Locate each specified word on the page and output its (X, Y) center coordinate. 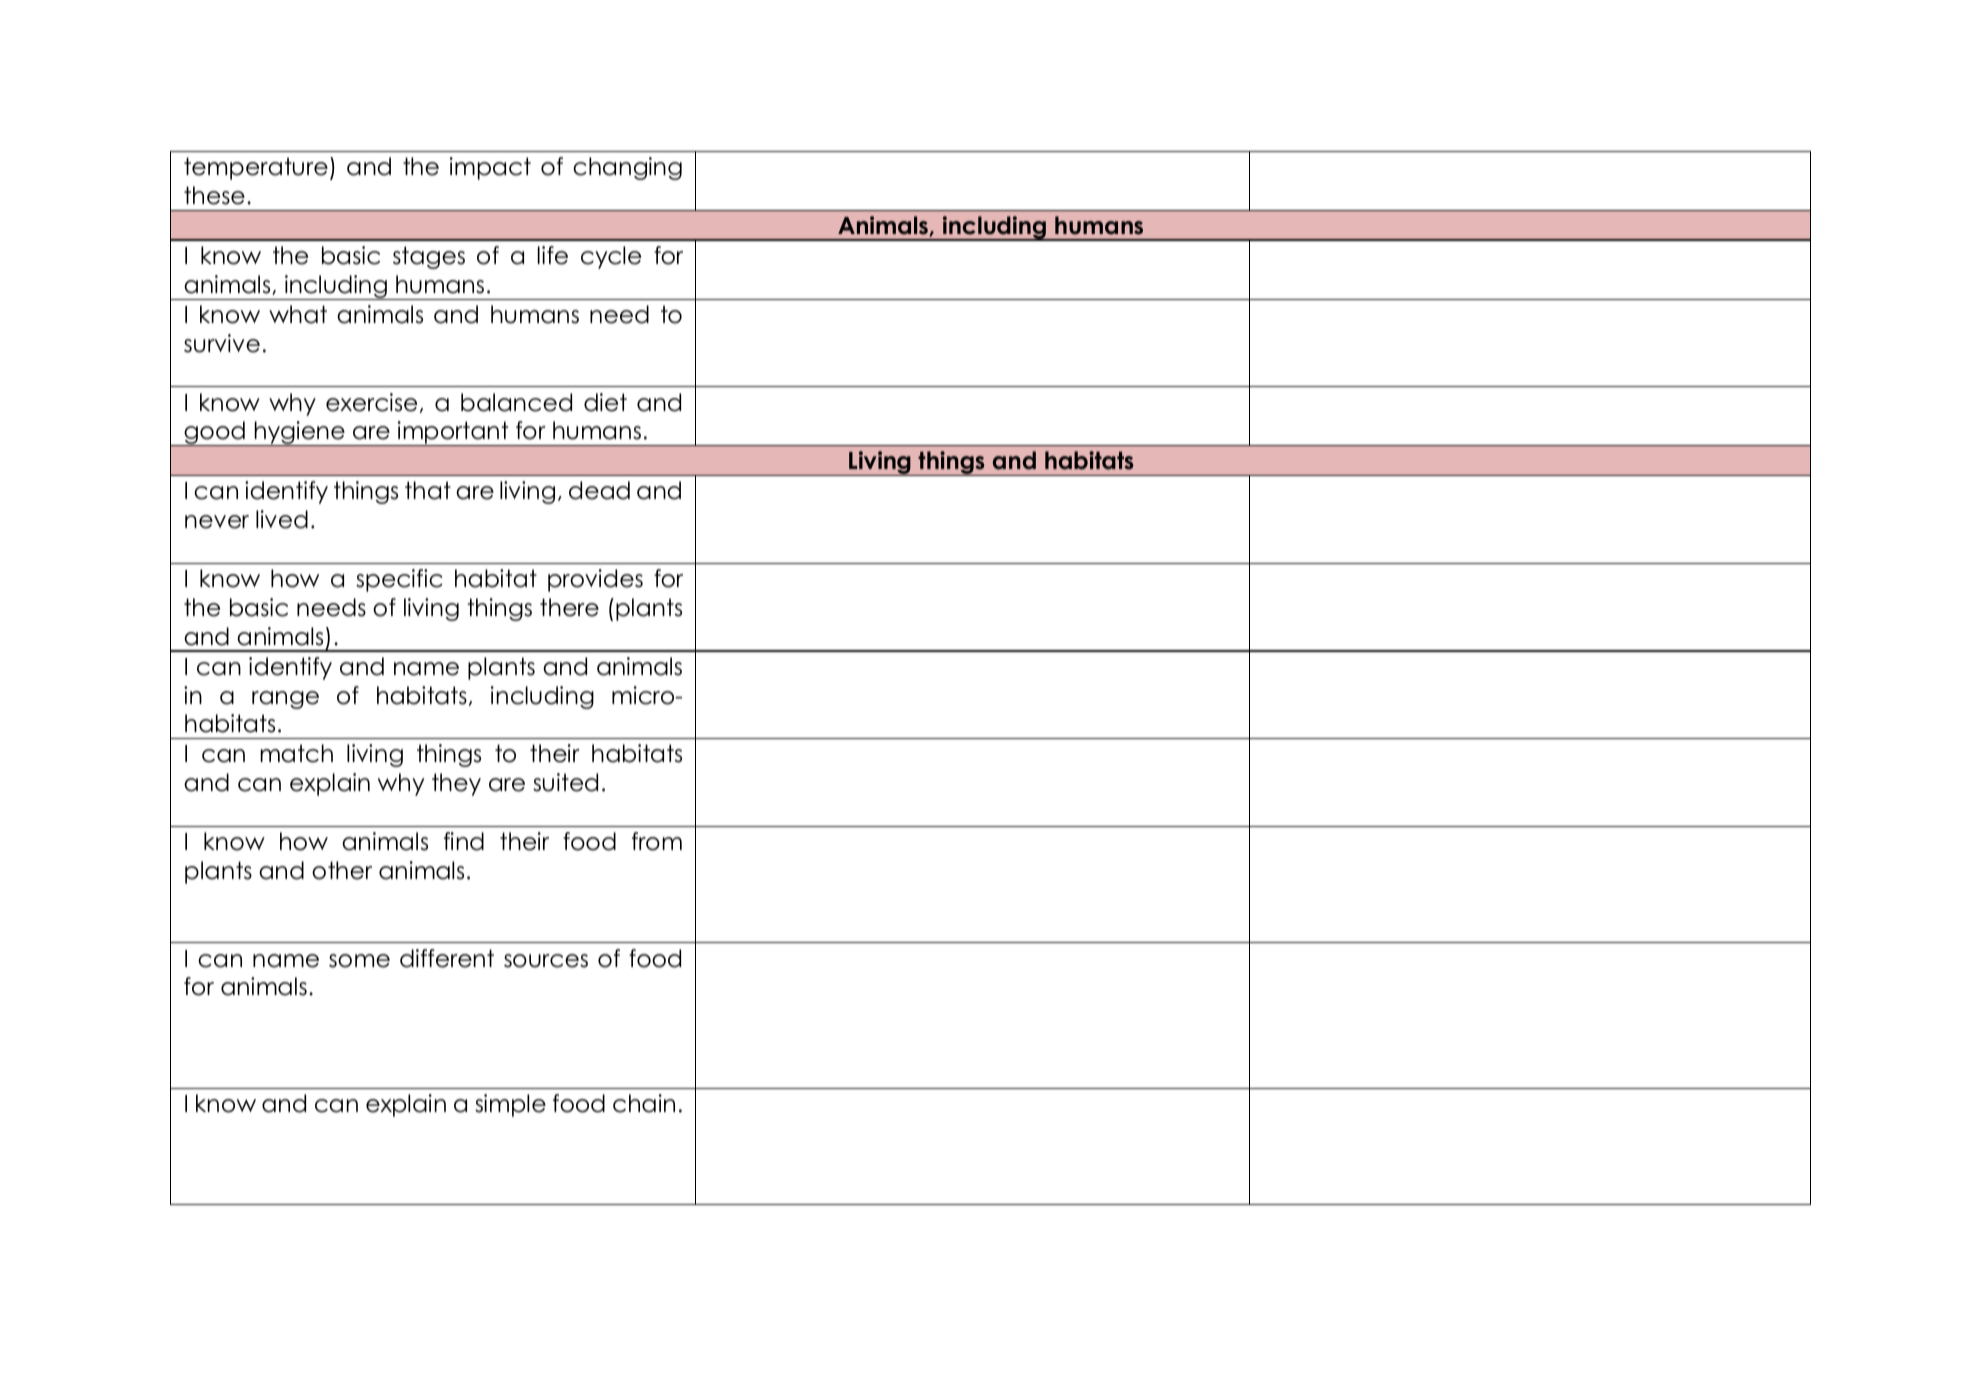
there (569, 607)
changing (627, 168)
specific (399, 580)
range (285, 700)
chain (644, 1103)
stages (429, 257)
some (359, 961)
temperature (256, 168)
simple (510, 1105)
